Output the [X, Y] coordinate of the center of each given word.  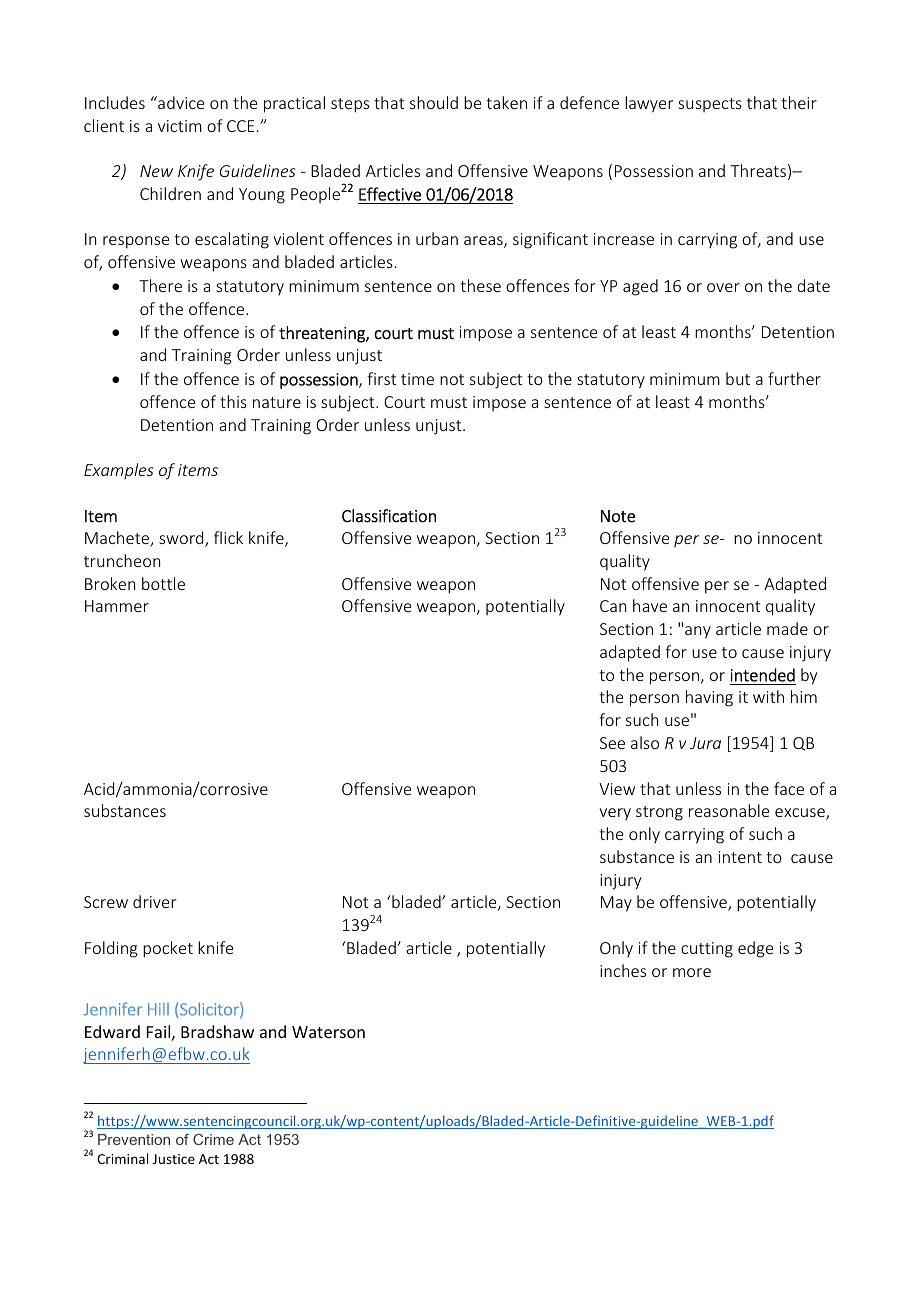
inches [623, 970]
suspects [710, 105]
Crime [213, 1139]
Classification [389, 516]
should [434, 102]
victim [180, 126]
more [692, 972]
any [698, 632]
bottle [163, 583]
